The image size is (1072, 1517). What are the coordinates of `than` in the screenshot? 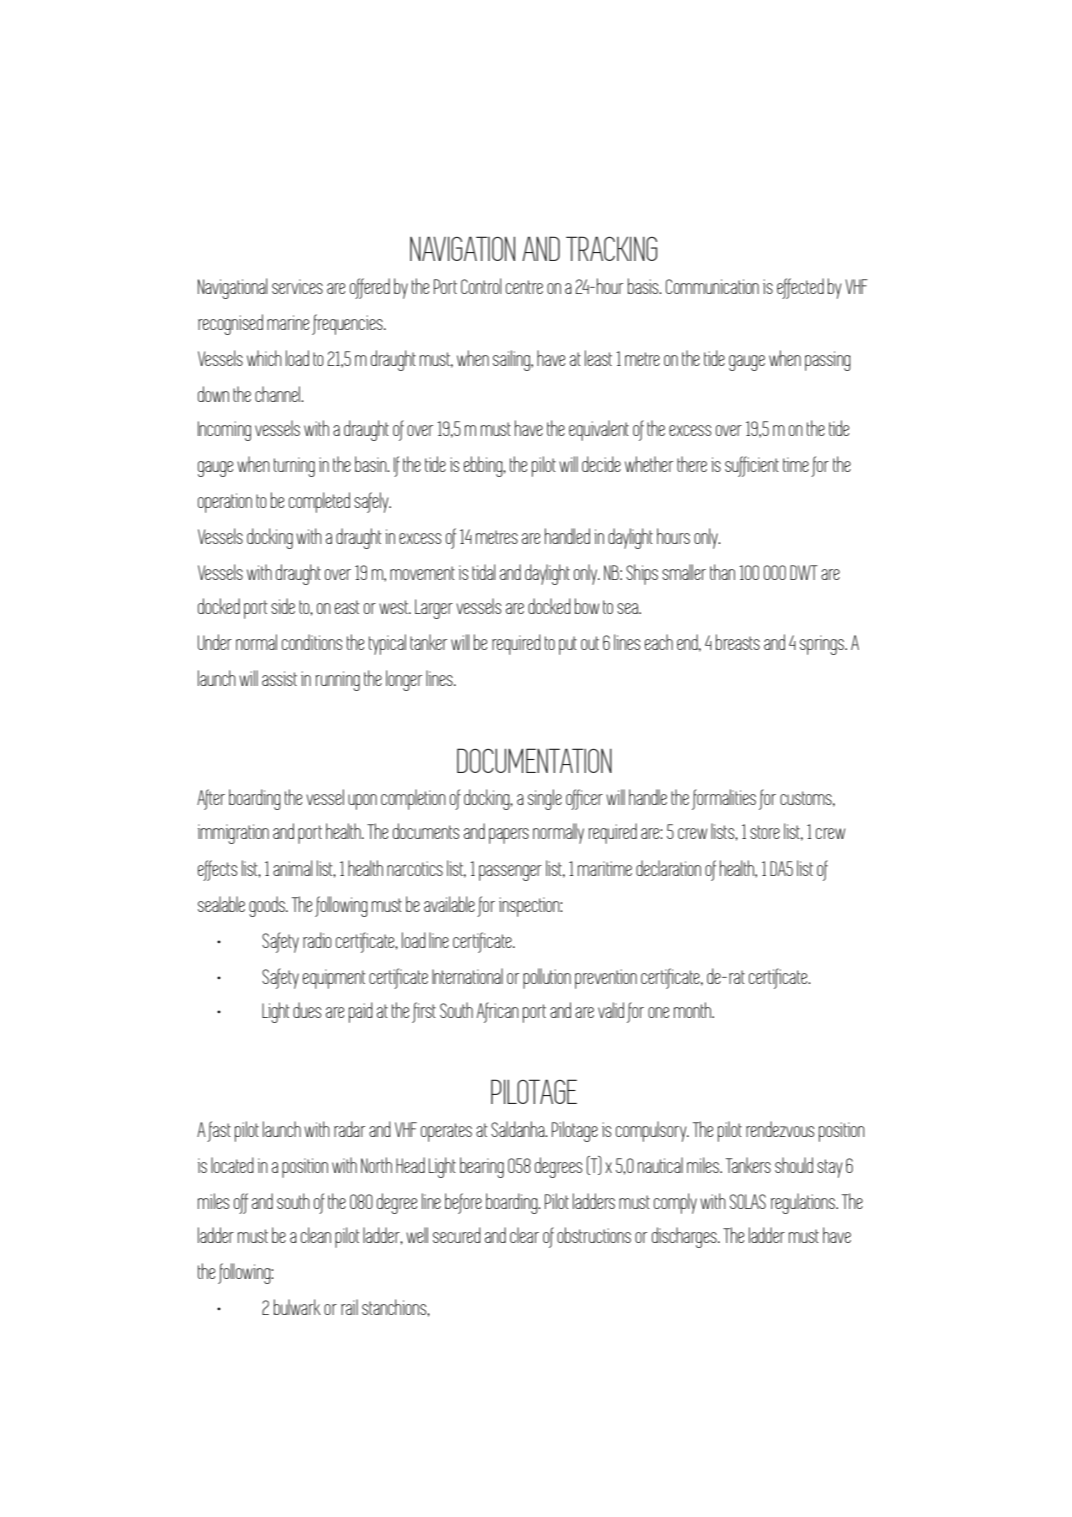 It's located at (722, 572).
